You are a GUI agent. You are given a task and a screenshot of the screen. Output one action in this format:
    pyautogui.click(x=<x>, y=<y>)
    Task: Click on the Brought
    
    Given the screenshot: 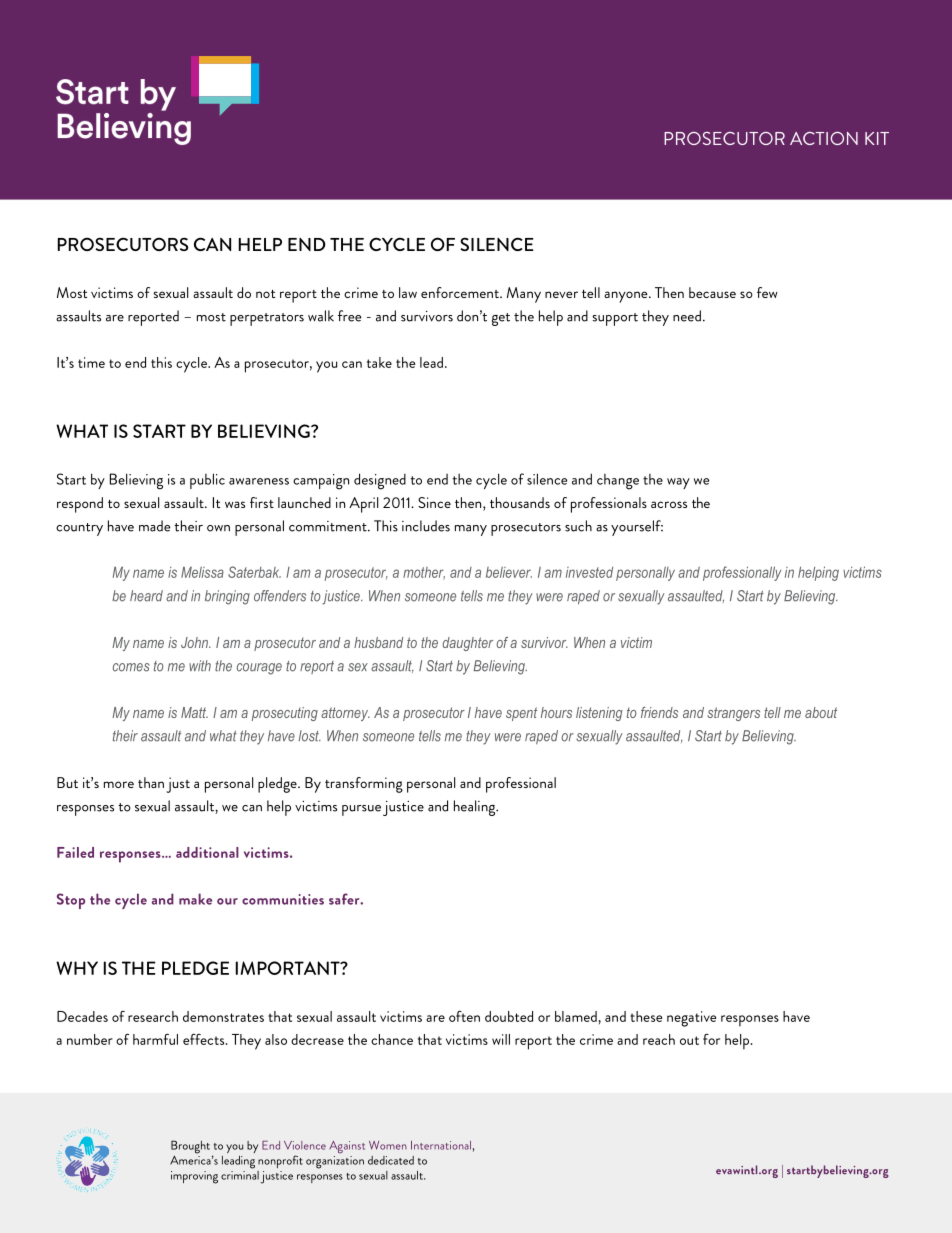 What is the action you would take?
    pyautogui.click(x=190, y=1148)
